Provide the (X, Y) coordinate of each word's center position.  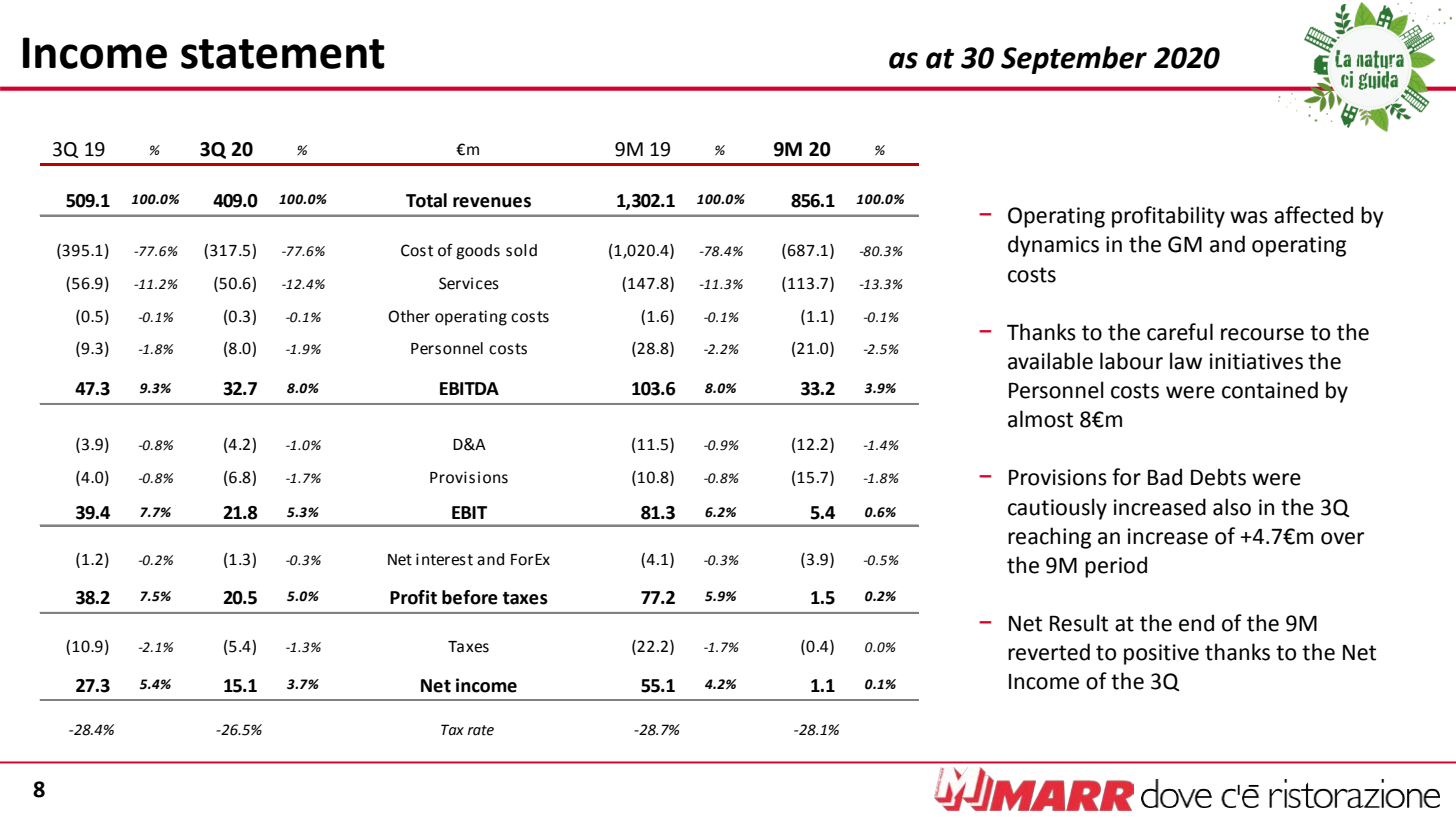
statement (283, 54)
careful (1180, 332)
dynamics (1053, 246)
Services (469, 283)
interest (444, 559)
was (1249, 217)
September (1074, 60)
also (1232, 507)
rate (480, 730)
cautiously (1057, 509)
